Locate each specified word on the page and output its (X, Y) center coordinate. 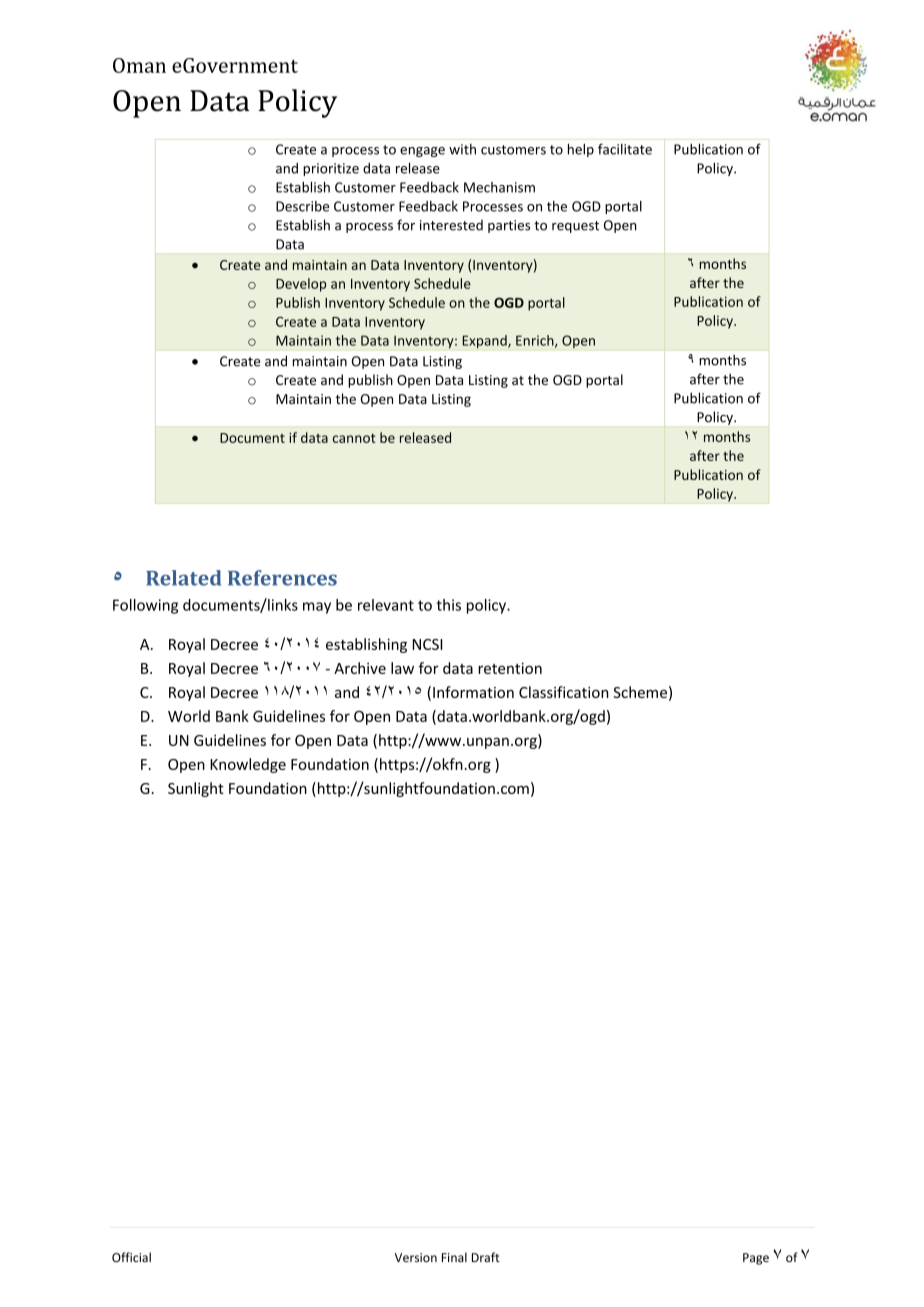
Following (145, 606)
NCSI (428, 644)
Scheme (640, 692)
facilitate (625, 149)
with (462, 149)
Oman (139, 65)
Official (131, 1257)
